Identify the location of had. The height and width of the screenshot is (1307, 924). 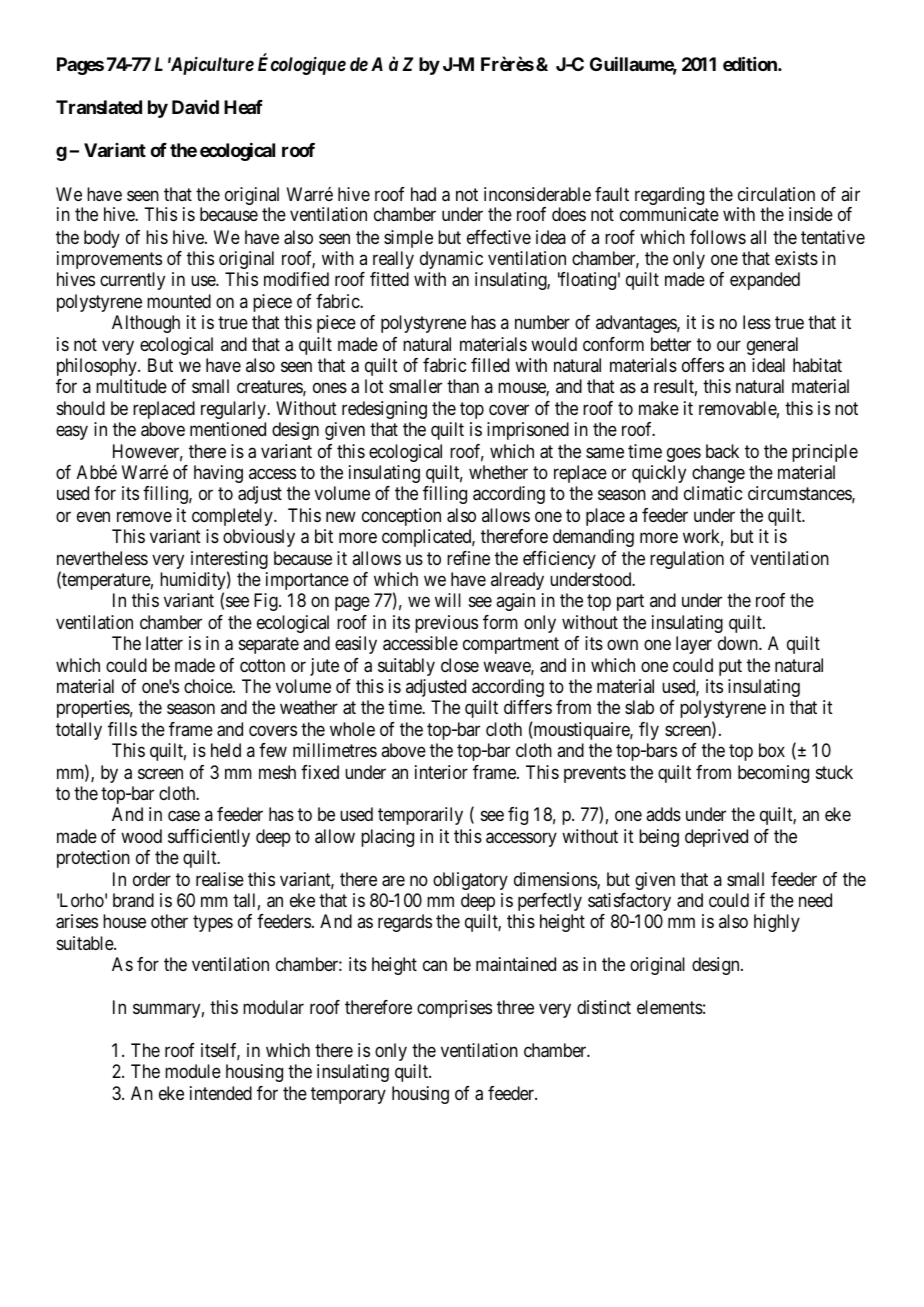
(423, 194).
